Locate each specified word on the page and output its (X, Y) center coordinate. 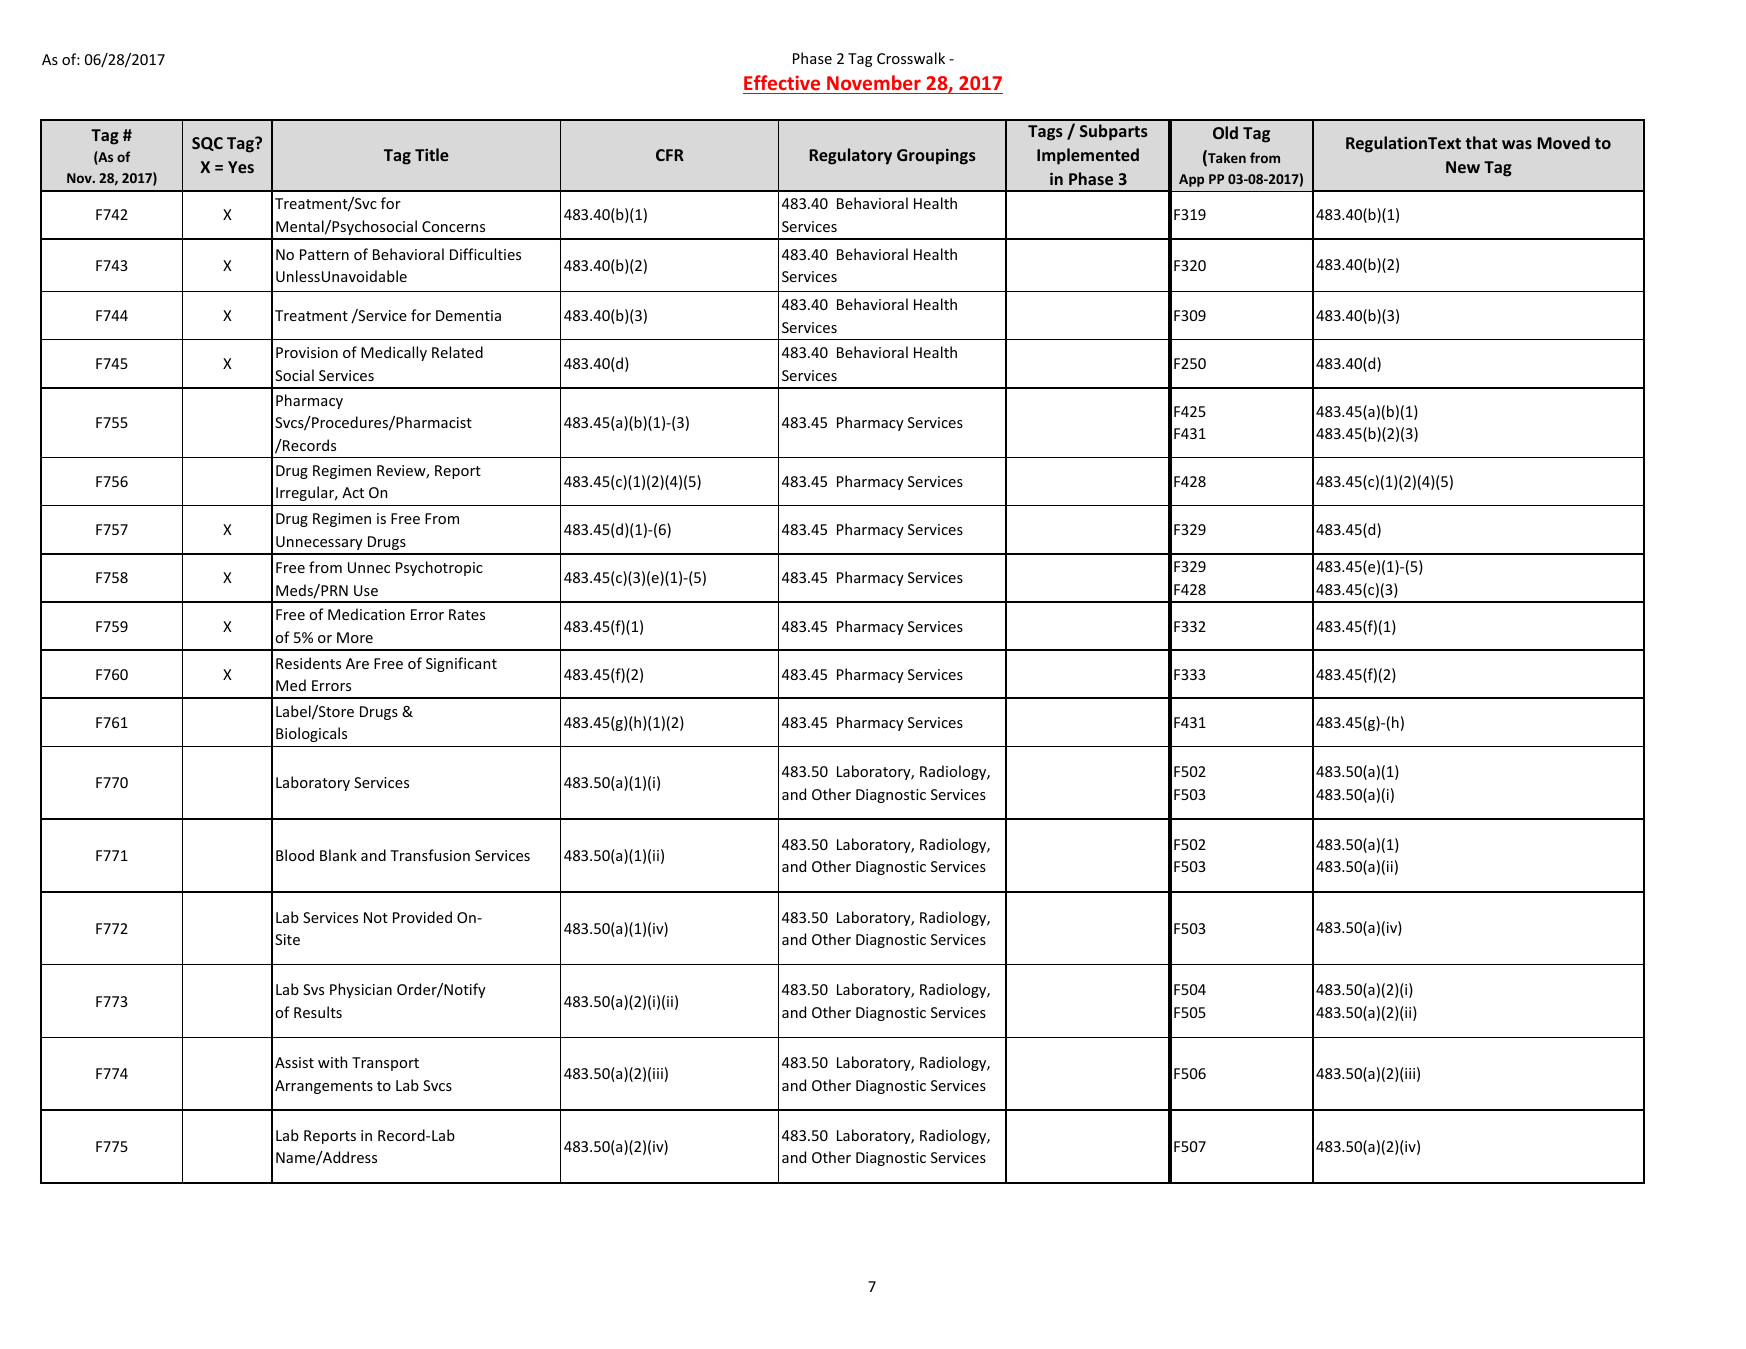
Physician (361, 990)
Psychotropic (439, 568)
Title (432, 154)
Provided (422, 917)
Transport (385, 1064)
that (1481, 142)
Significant (461, 664)
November (874, 82)
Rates (467, 614)
